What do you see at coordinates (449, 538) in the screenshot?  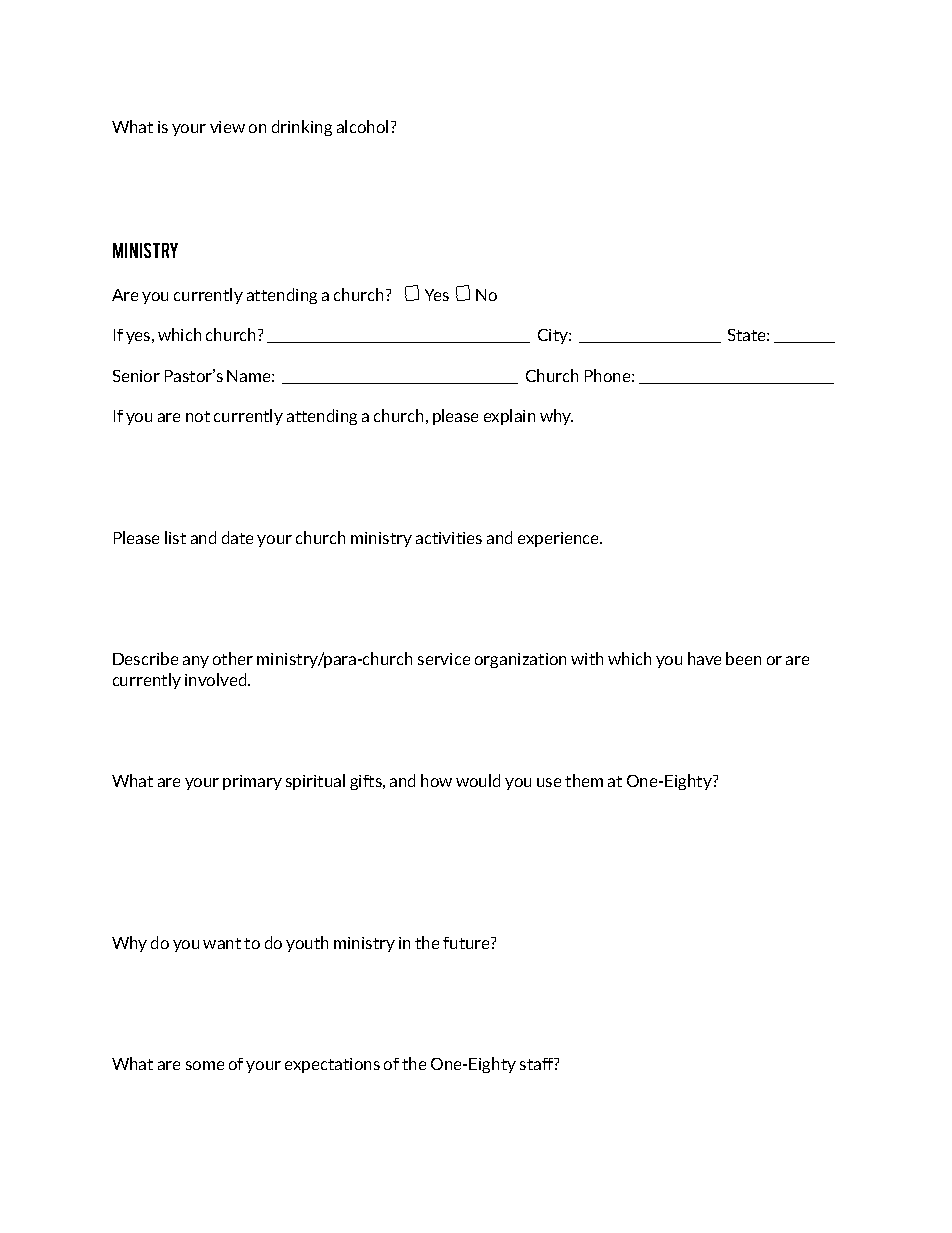 I see `activities` at bounding box center [449, 538].
